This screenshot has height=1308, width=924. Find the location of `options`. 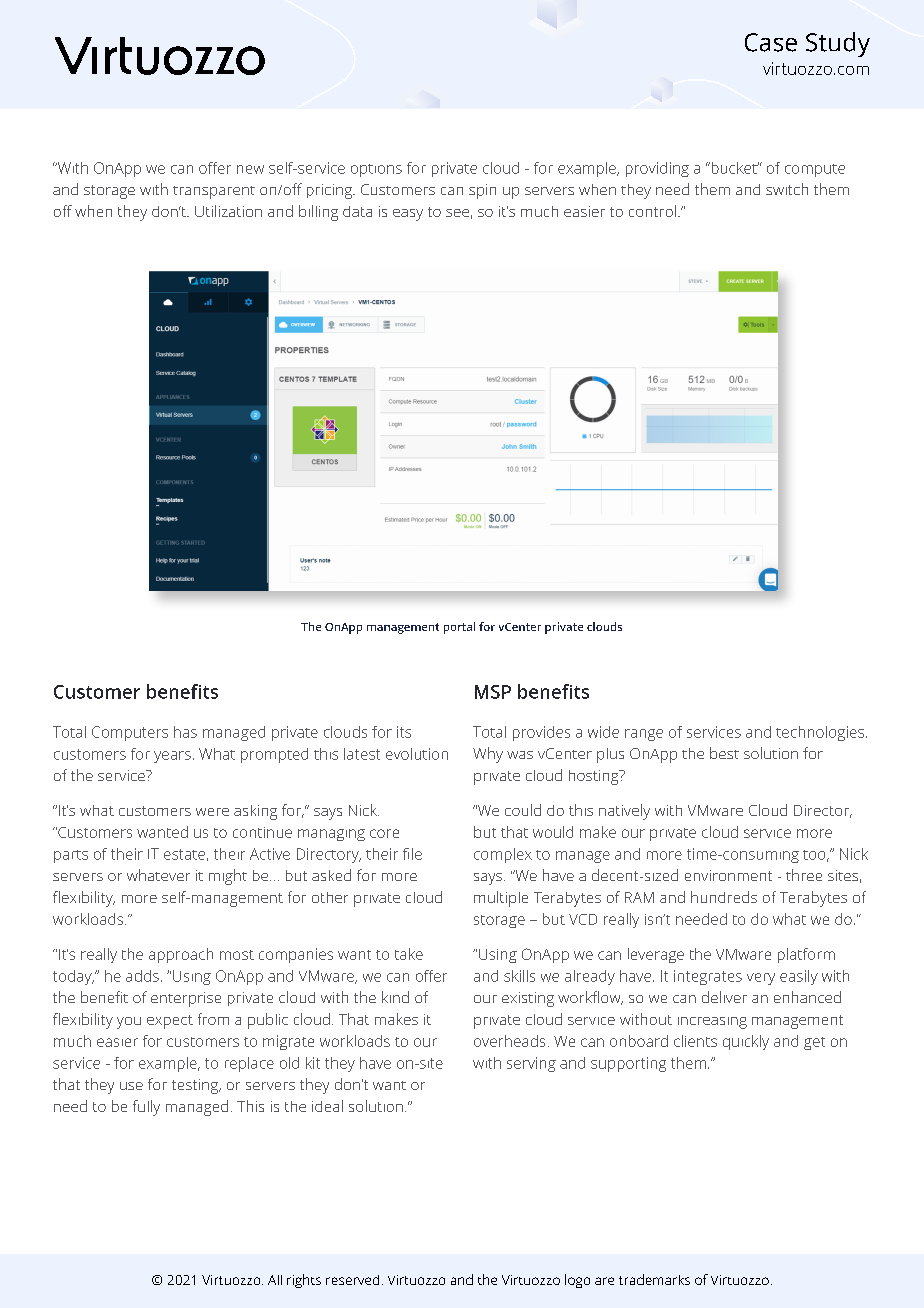

options is located at coordinates (376, 170).
